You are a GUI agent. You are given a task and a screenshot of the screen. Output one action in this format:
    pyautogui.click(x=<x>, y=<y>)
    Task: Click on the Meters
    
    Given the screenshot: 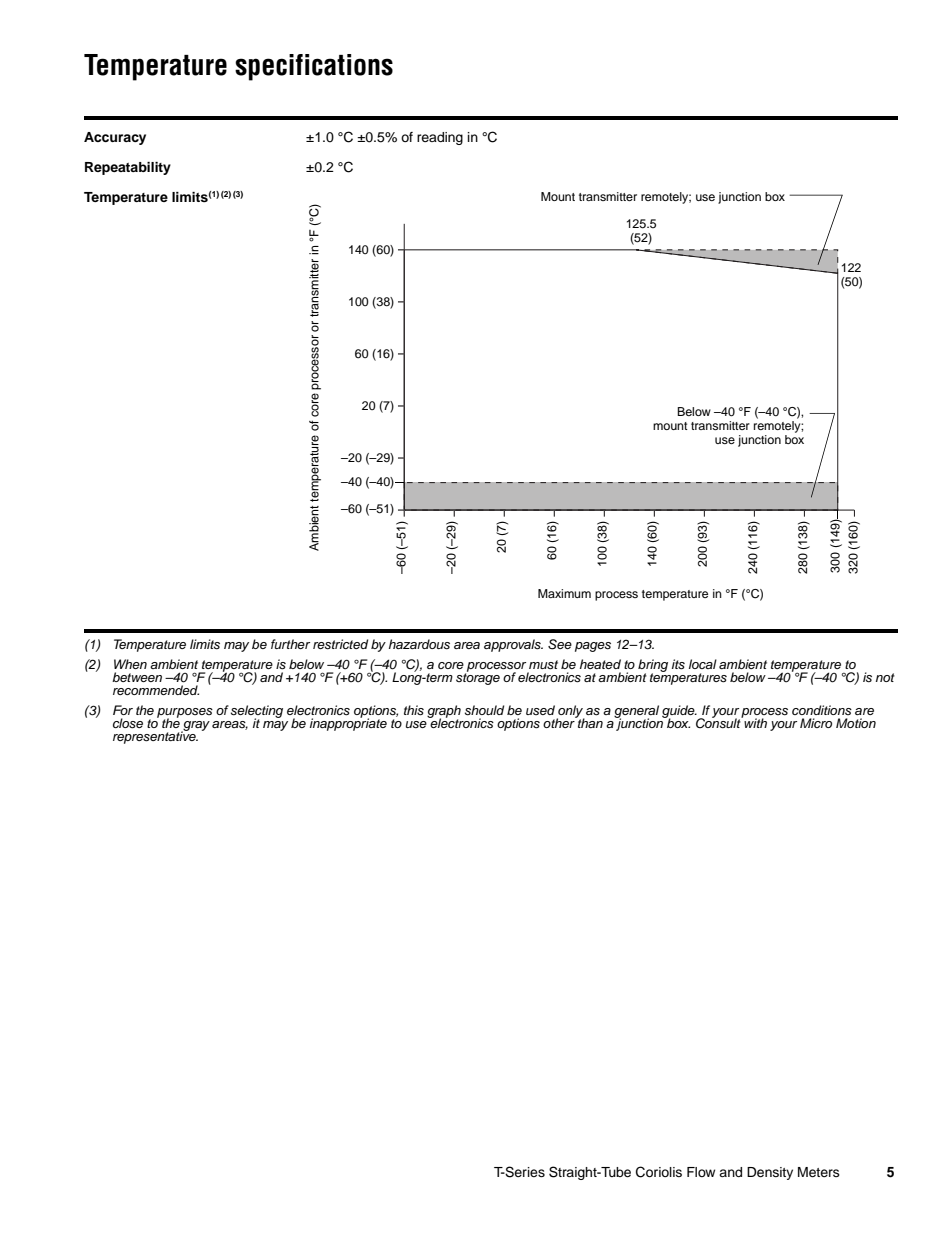 What is the action you would take?
    pyautogui.click(x=819, y=1172)
